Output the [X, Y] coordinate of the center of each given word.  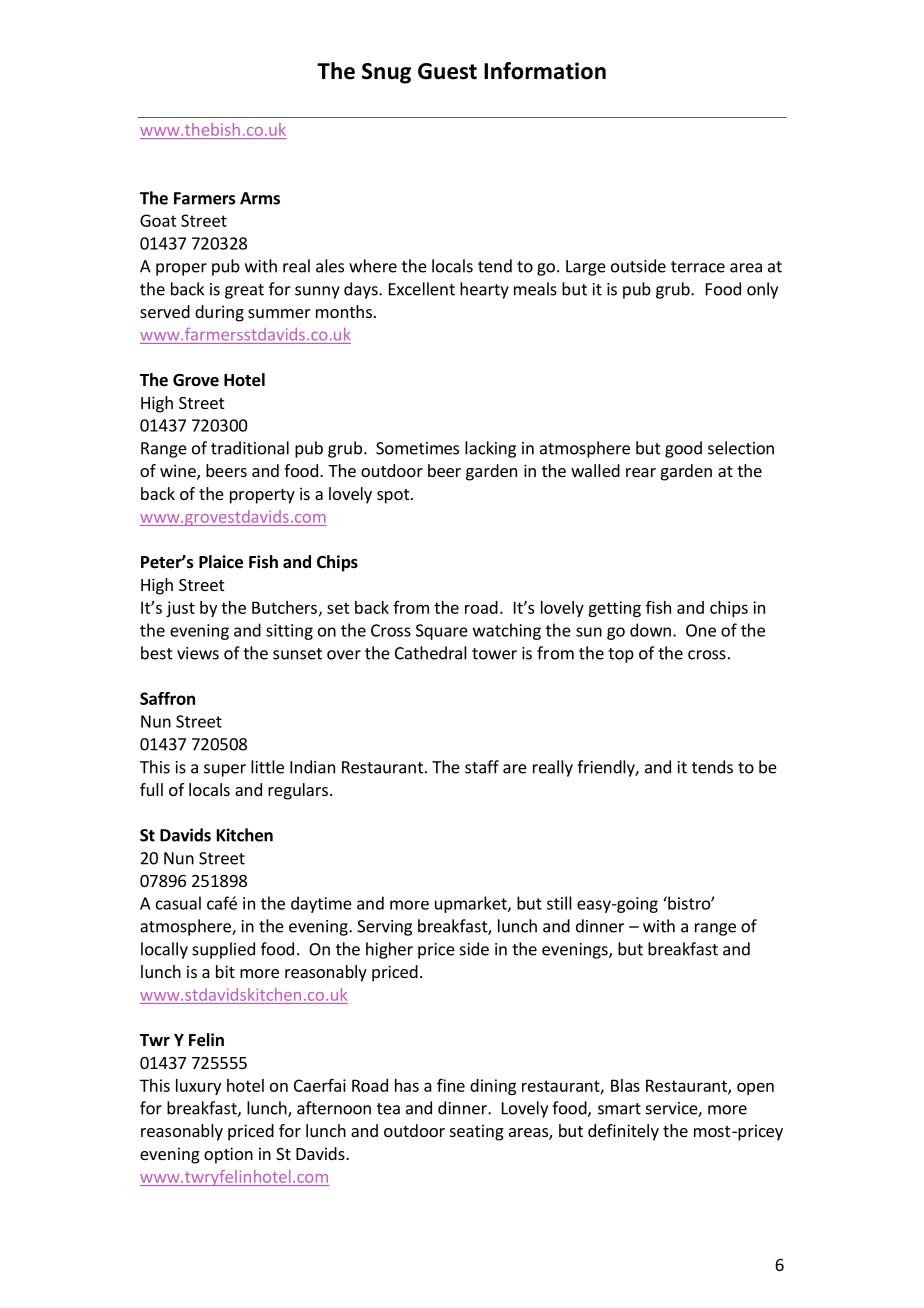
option [228, 1155]
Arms [260, 198]
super [225, 770]
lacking [490, 449]
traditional [250, 448]
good [683, 449]
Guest [447, 71]
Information [545, 71]
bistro [689, 903]
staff [482, 767]
